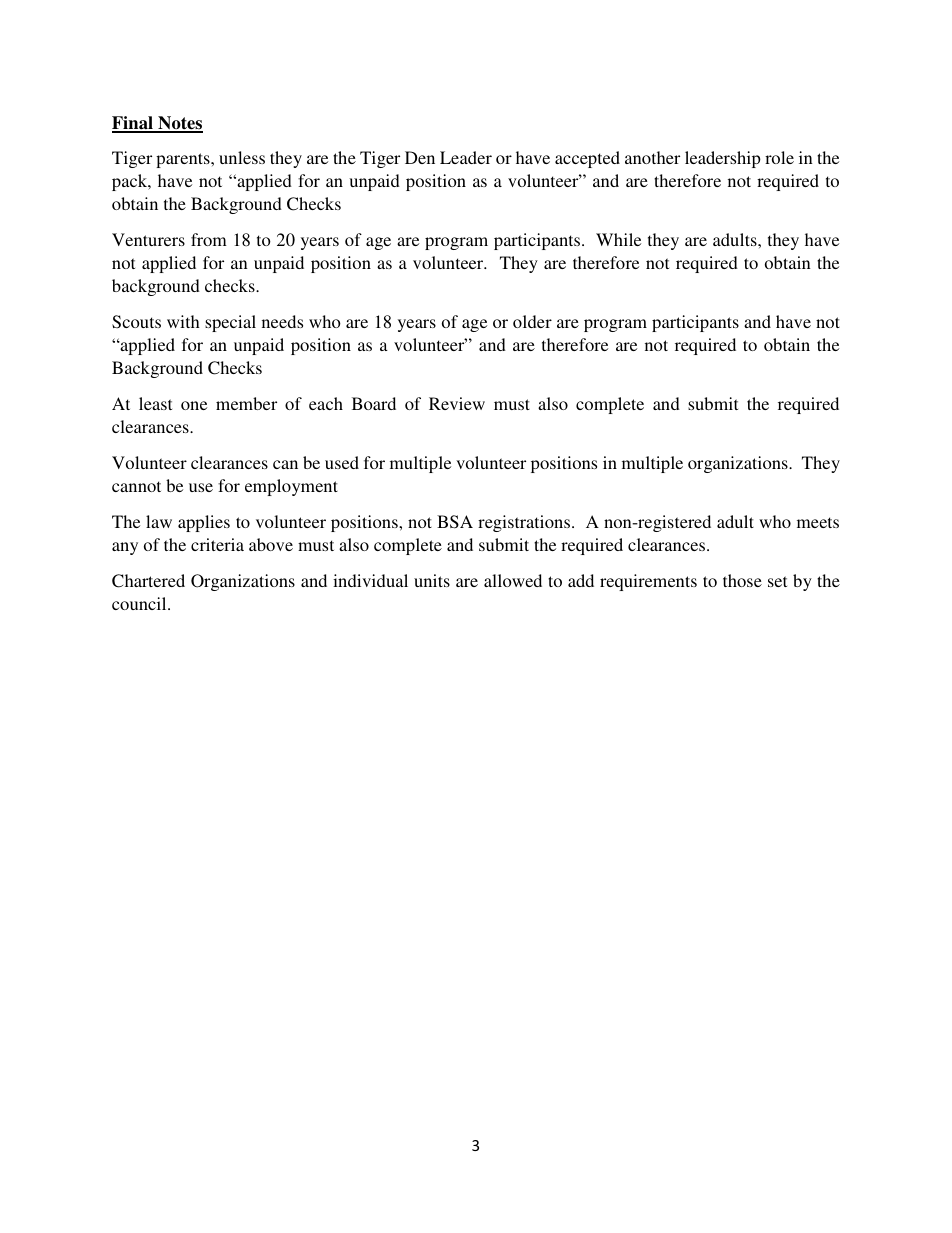 This screenshot has height=1233, width=952. Describe the element at coordinates (420, 157) in the screenshot. I see `Den` at that location.
